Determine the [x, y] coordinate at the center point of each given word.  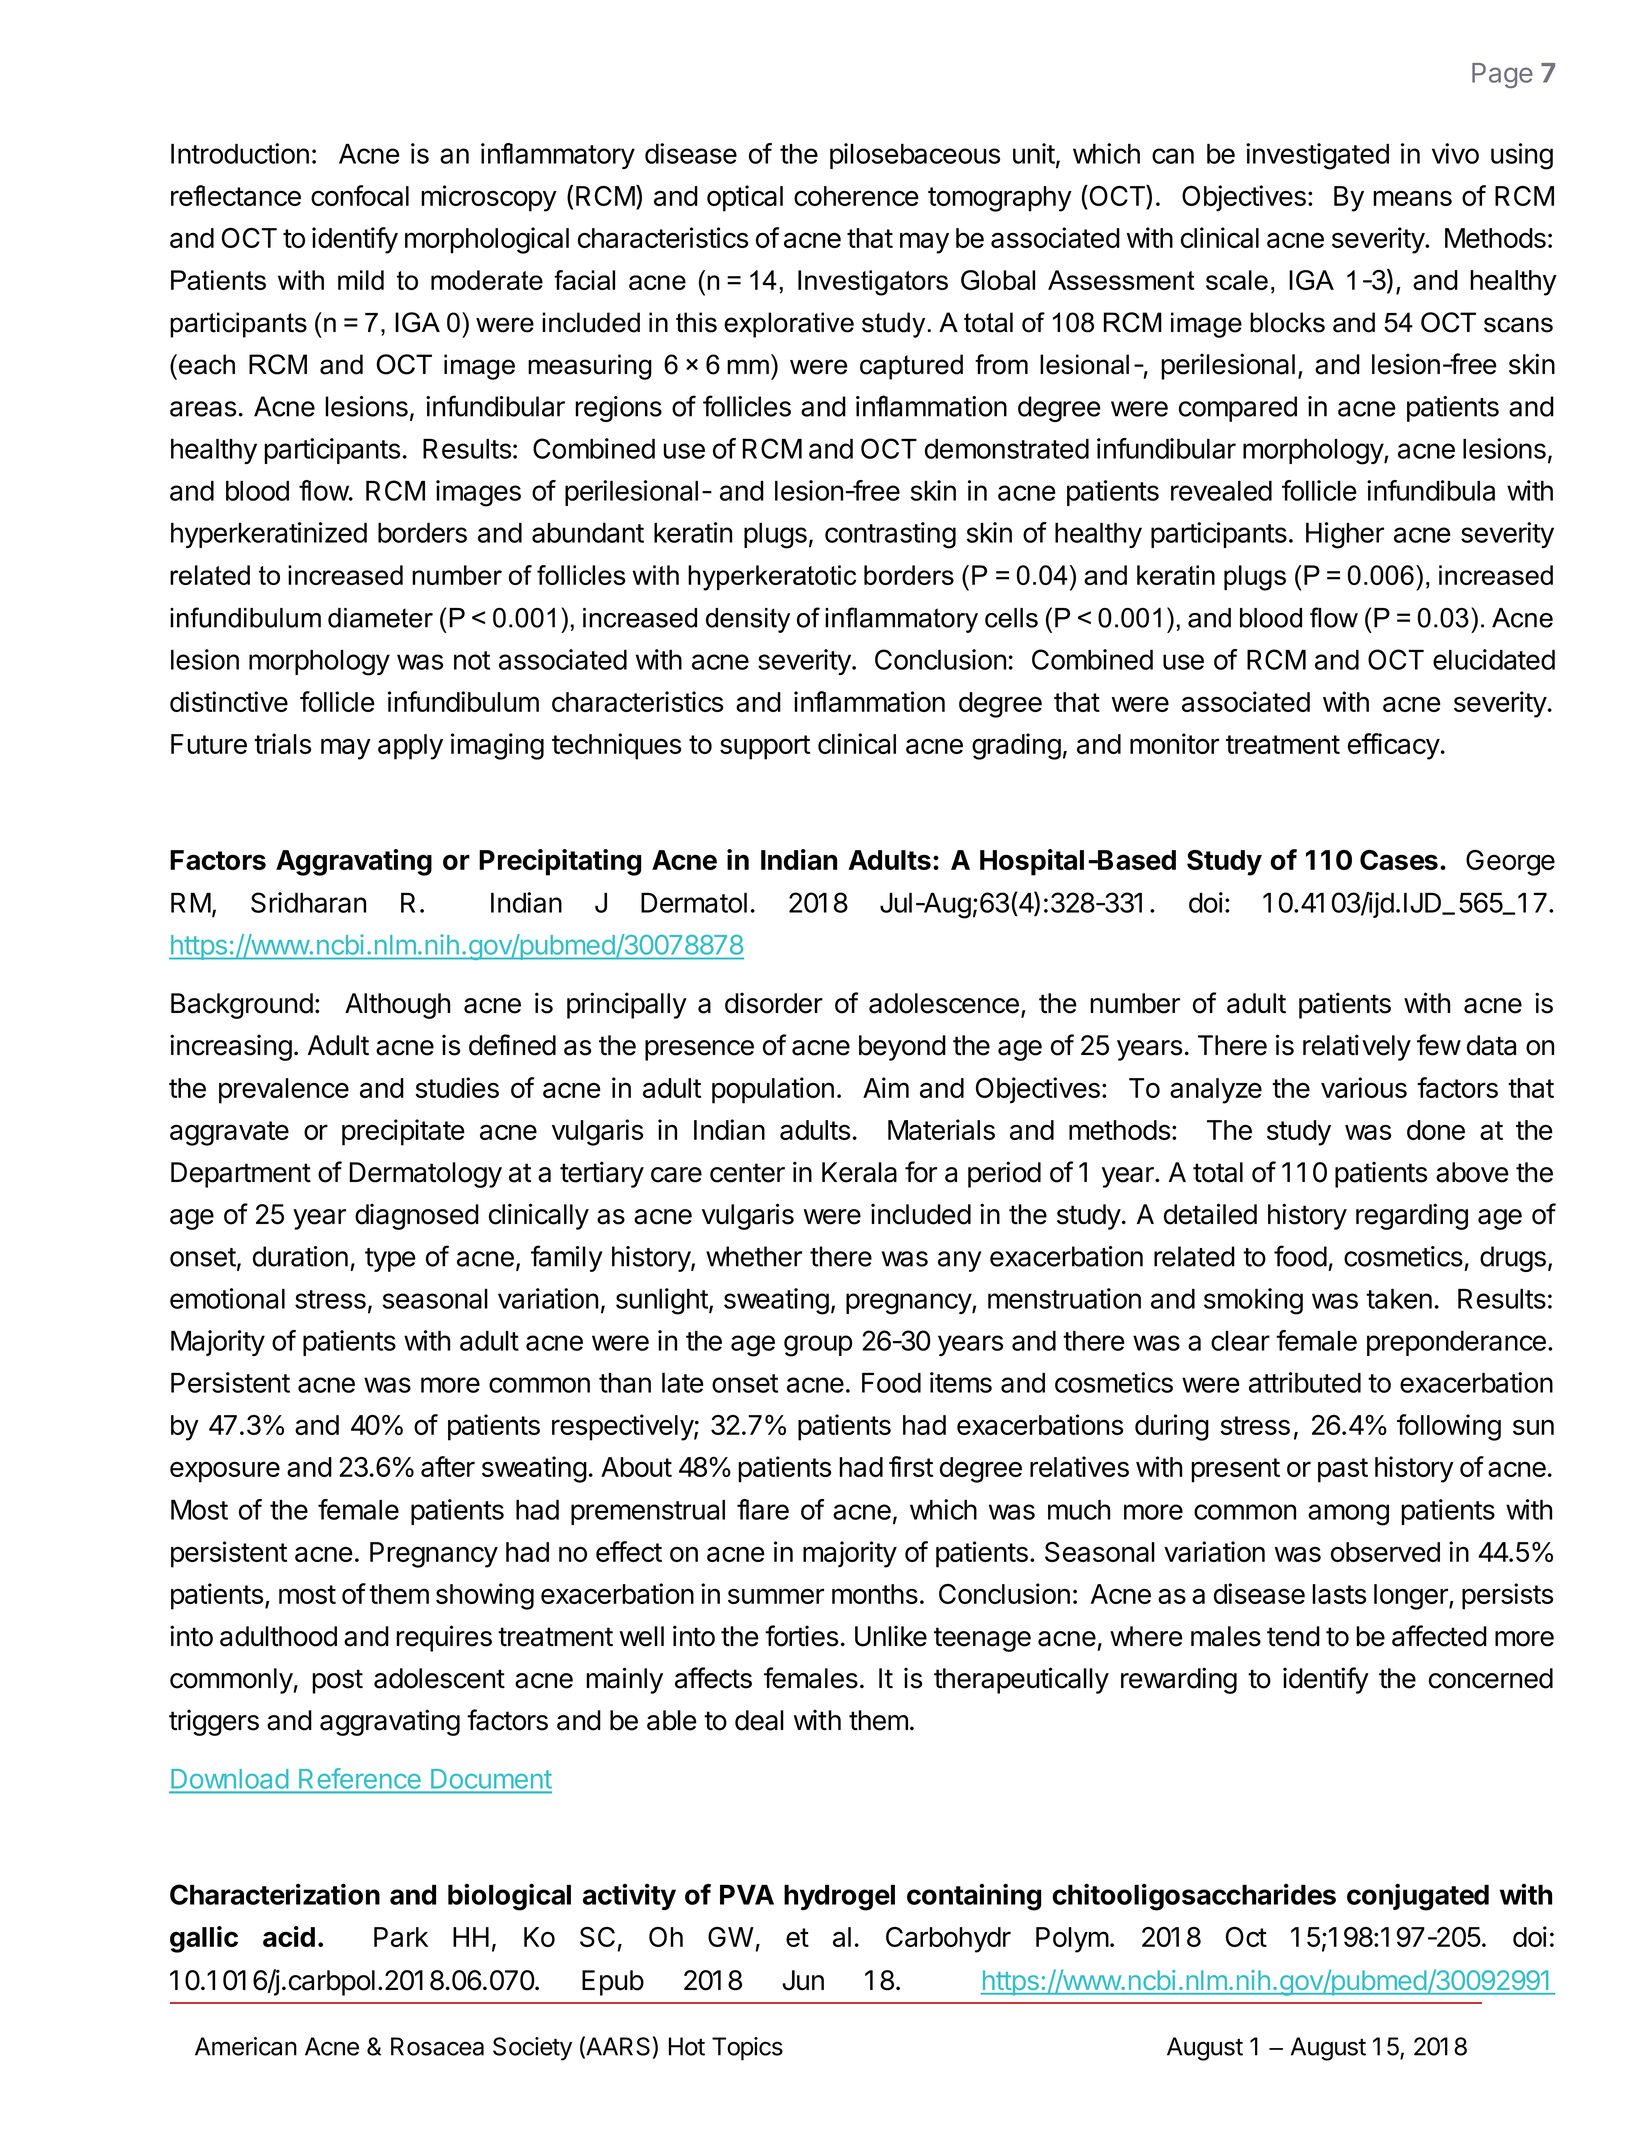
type [390, 1260]
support [765, 747]
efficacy [1394, 746]
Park [401, 1937]
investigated [1317, 156]
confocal [360, 195]
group [818, 1346]
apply [410, 747]
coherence [856, 196]
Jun [803, 1980]
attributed [1305, 1382]
